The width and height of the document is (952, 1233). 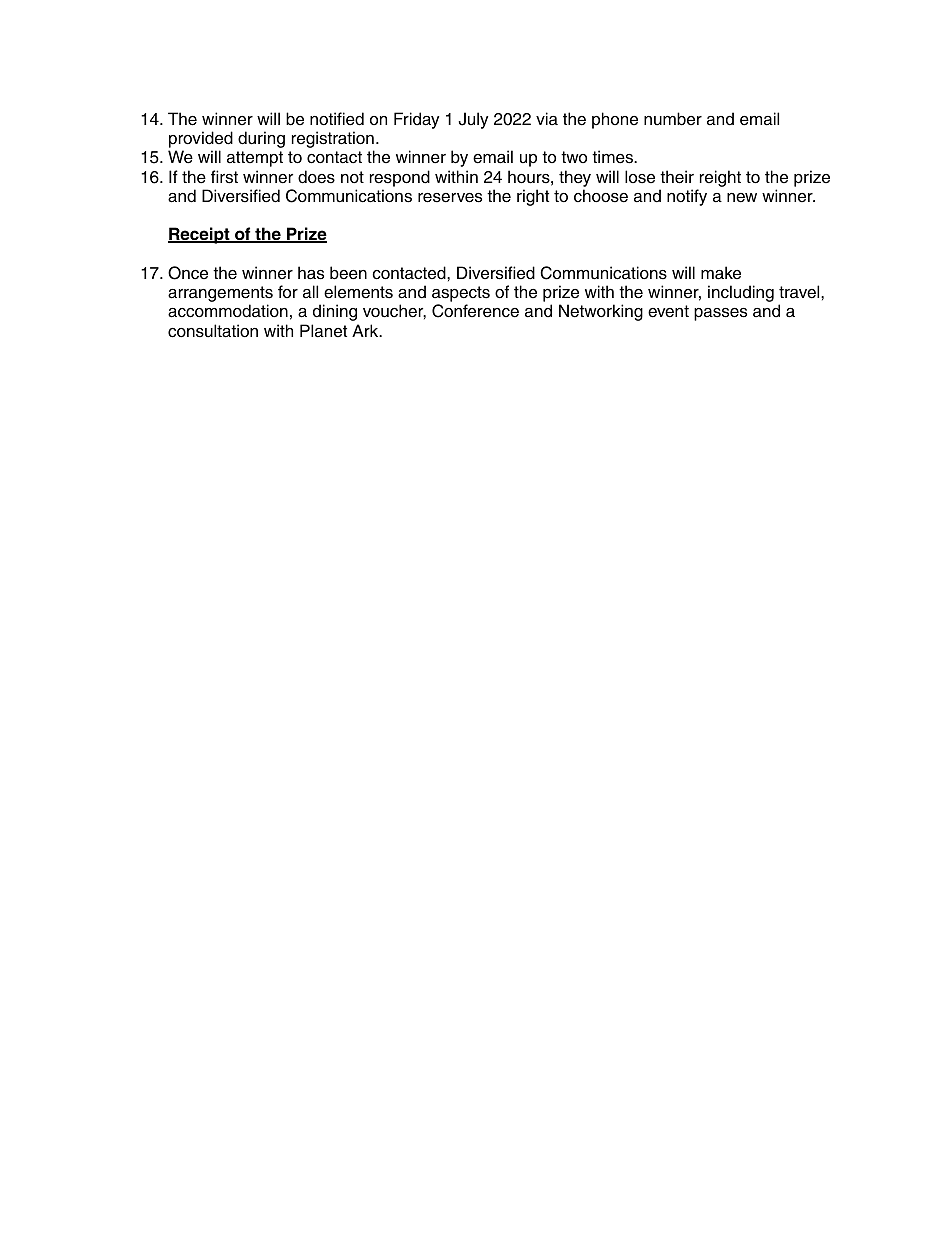 I want to click on July, so click(x=473, y=120).
